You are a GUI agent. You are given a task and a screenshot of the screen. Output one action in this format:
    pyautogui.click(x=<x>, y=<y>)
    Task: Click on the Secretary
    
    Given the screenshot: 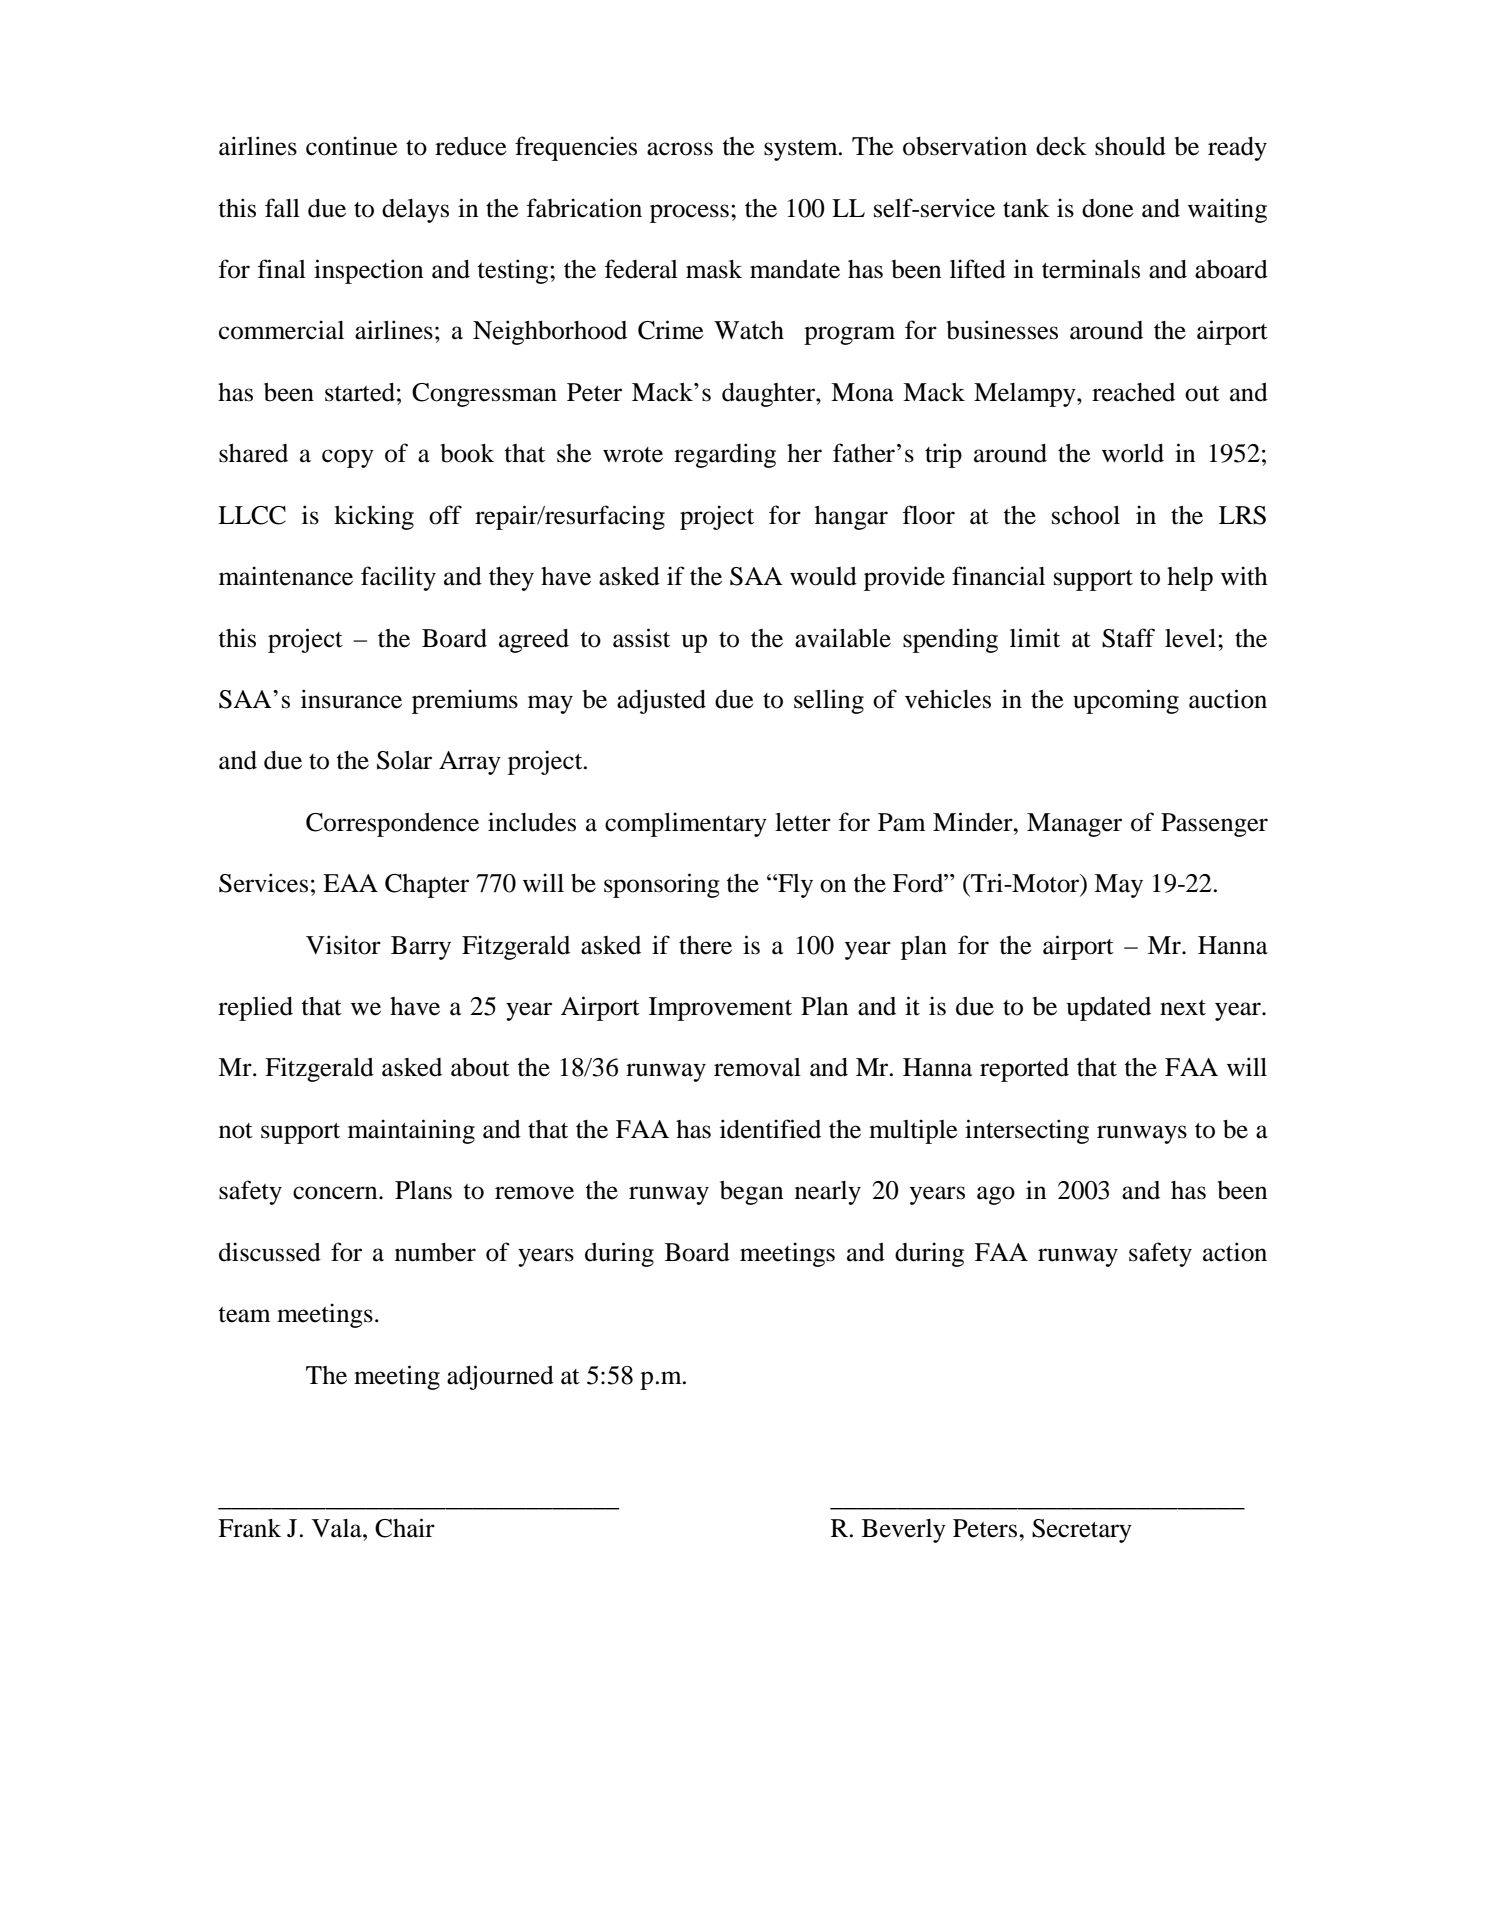 What is the action you would take?
    pyautogui.click(x=1082, y=1531)
